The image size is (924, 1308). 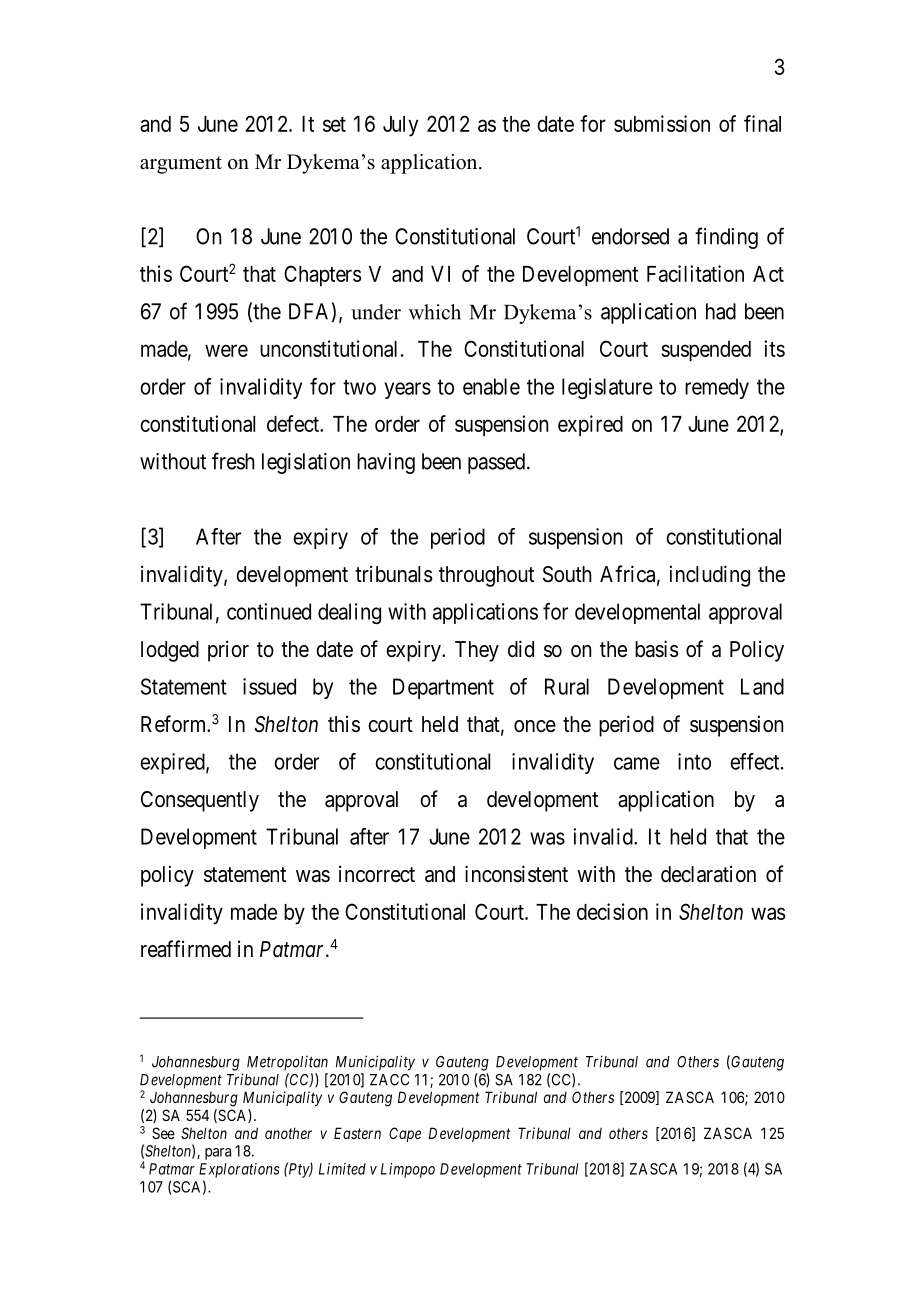 What do you see at coordinates (400, 126) in the page?
I see `July` at bounding box center [400, 126].
